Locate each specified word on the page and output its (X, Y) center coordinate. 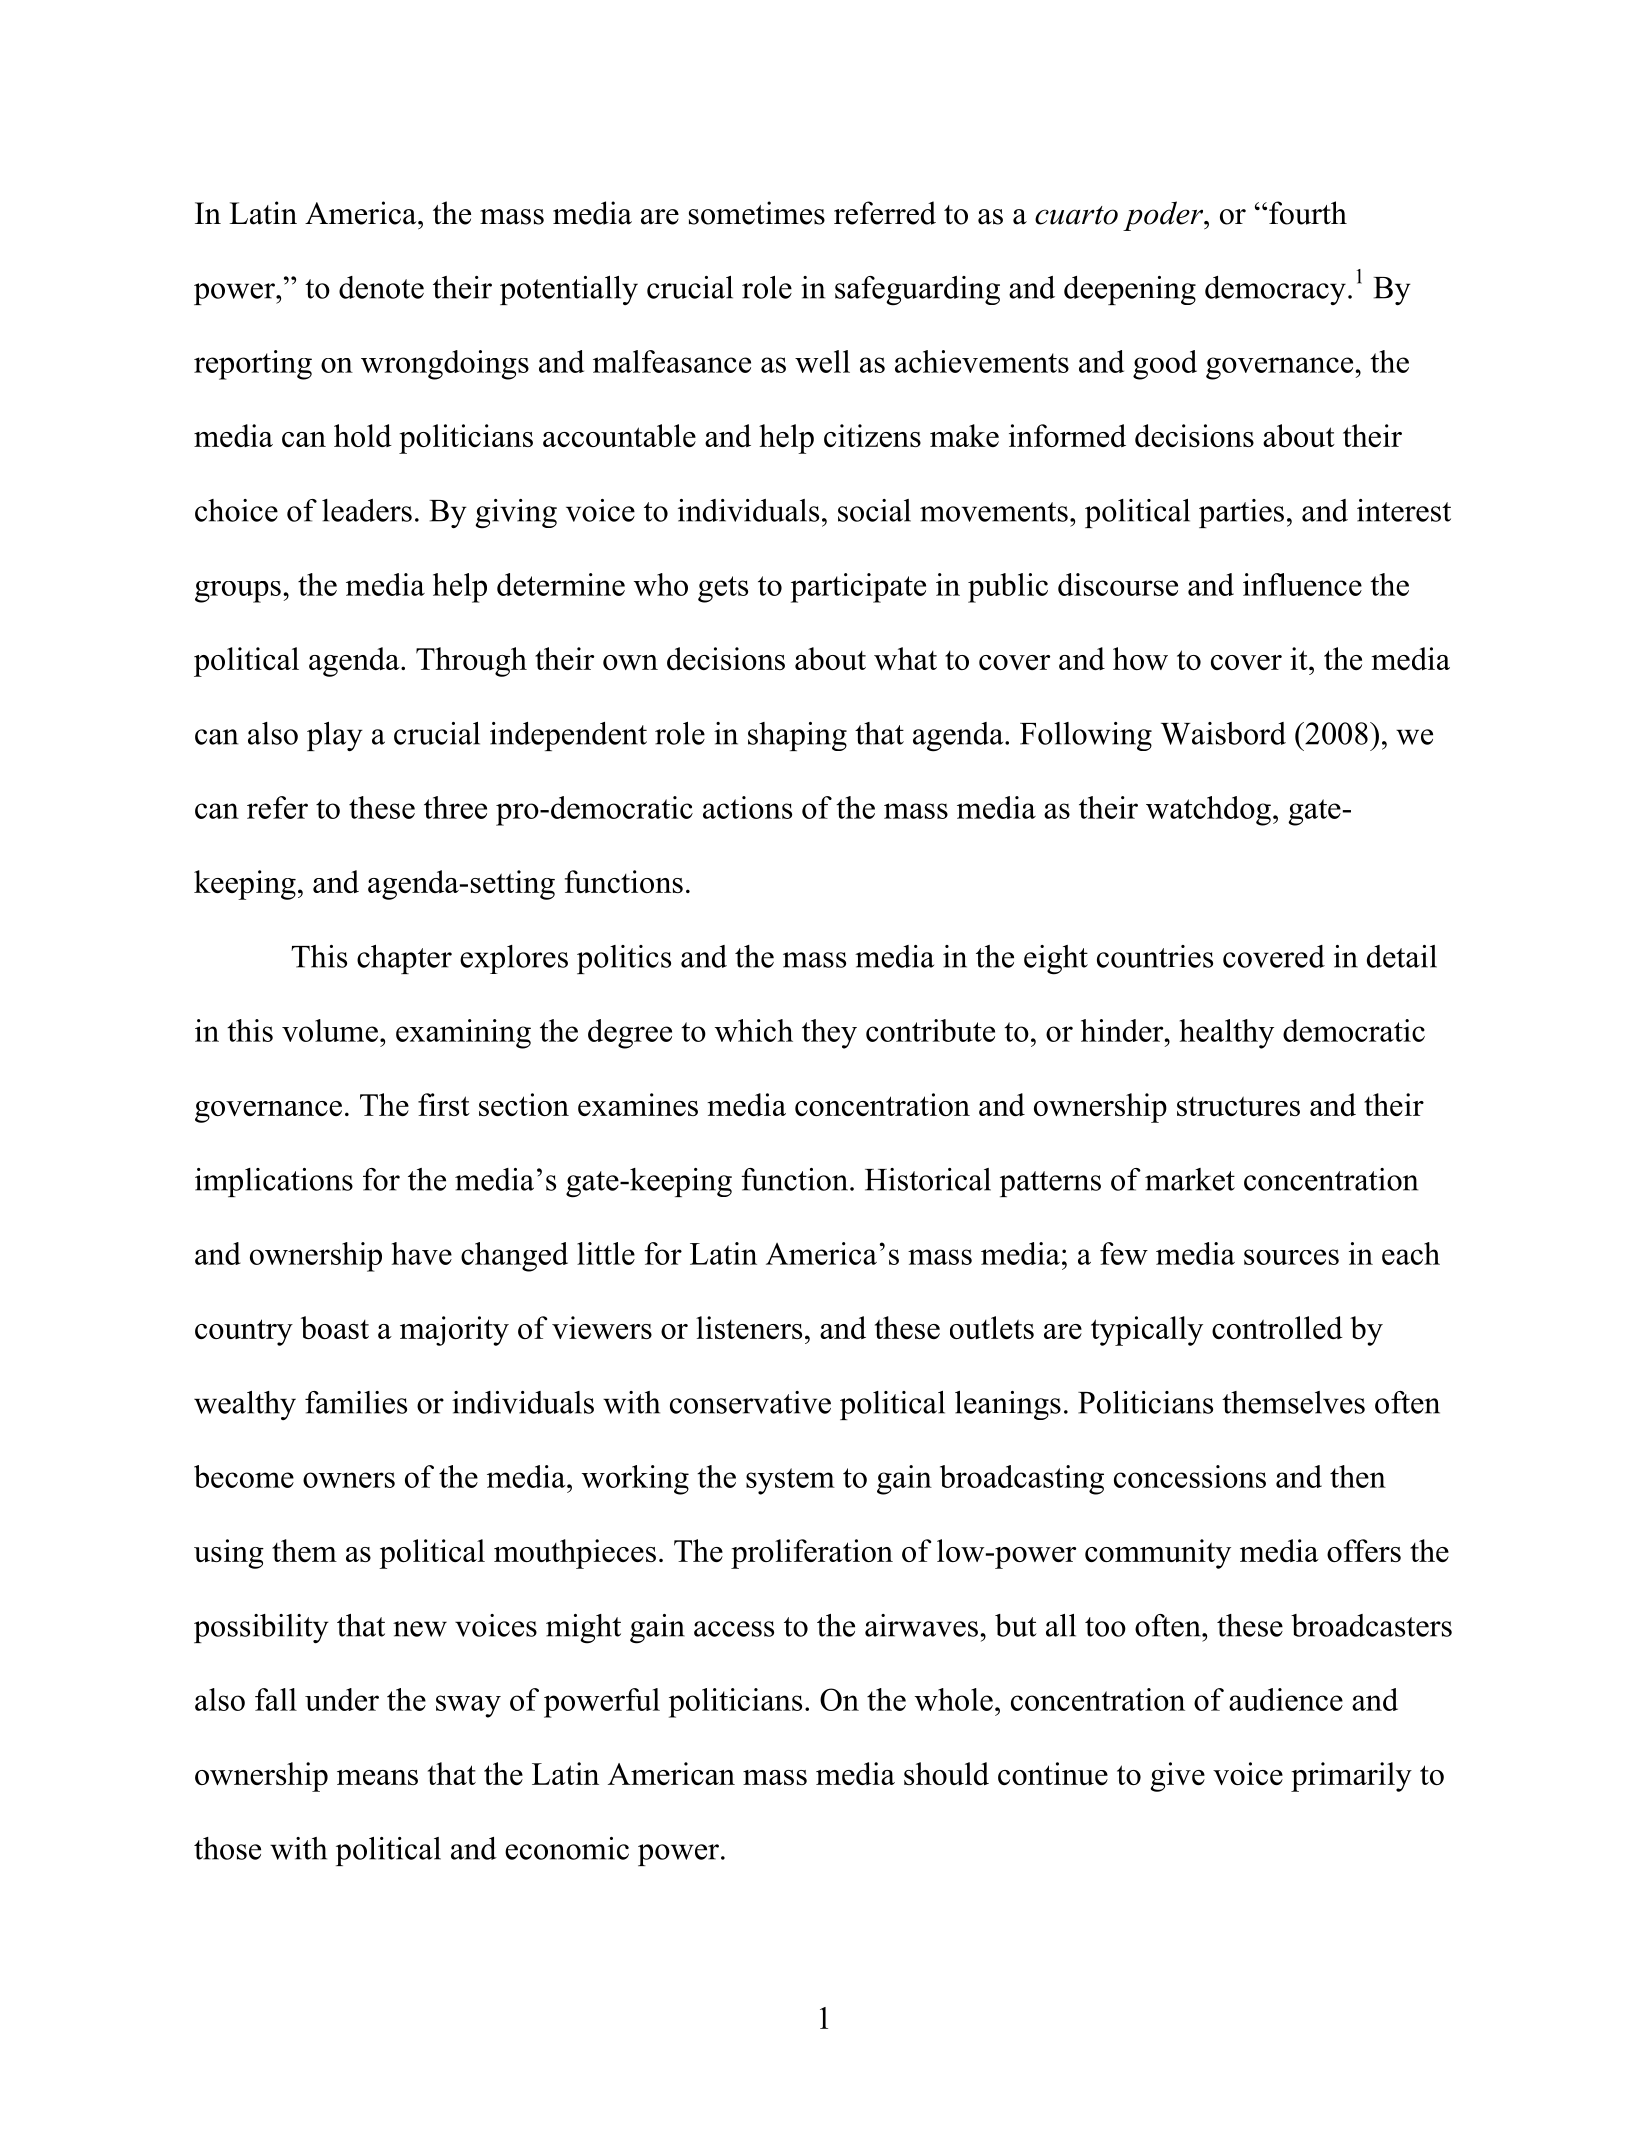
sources (1291, 1257)
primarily (1351, 1777)
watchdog (1208, 811)
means (377, 1777)
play (335, 736)
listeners (749, 1327)
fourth (1308, 213)
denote (381, 287)
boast (335, 1327)
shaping (797, 736)
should (946, 1773)
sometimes (757, 213)
